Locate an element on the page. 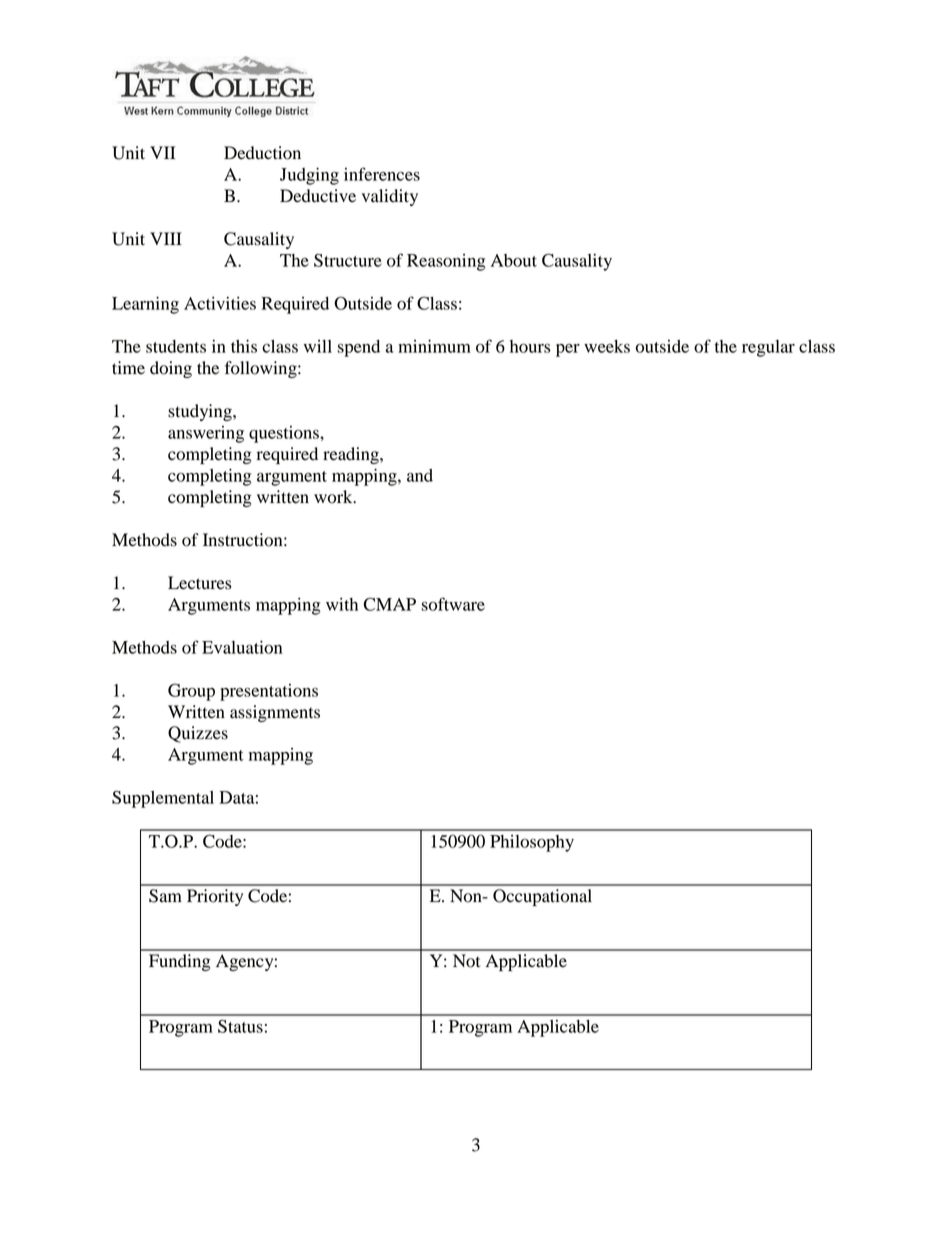  Not is located at coordinates (466, 961).
